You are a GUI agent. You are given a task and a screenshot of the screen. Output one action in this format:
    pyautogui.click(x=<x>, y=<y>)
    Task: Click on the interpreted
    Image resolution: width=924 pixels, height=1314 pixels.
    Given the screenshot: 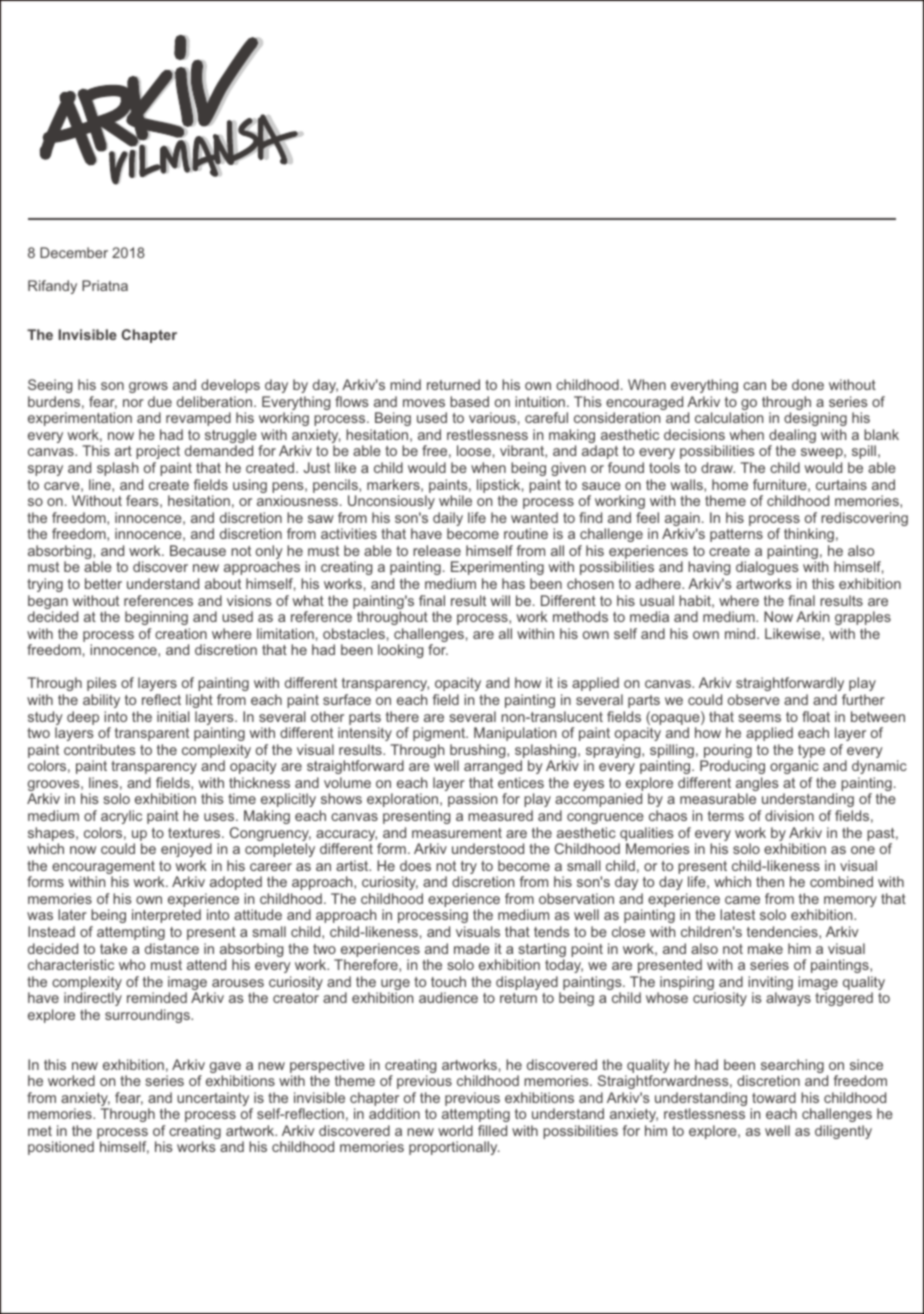 What is the action you would take?
    pyautogui.click(x=166, y=916)
